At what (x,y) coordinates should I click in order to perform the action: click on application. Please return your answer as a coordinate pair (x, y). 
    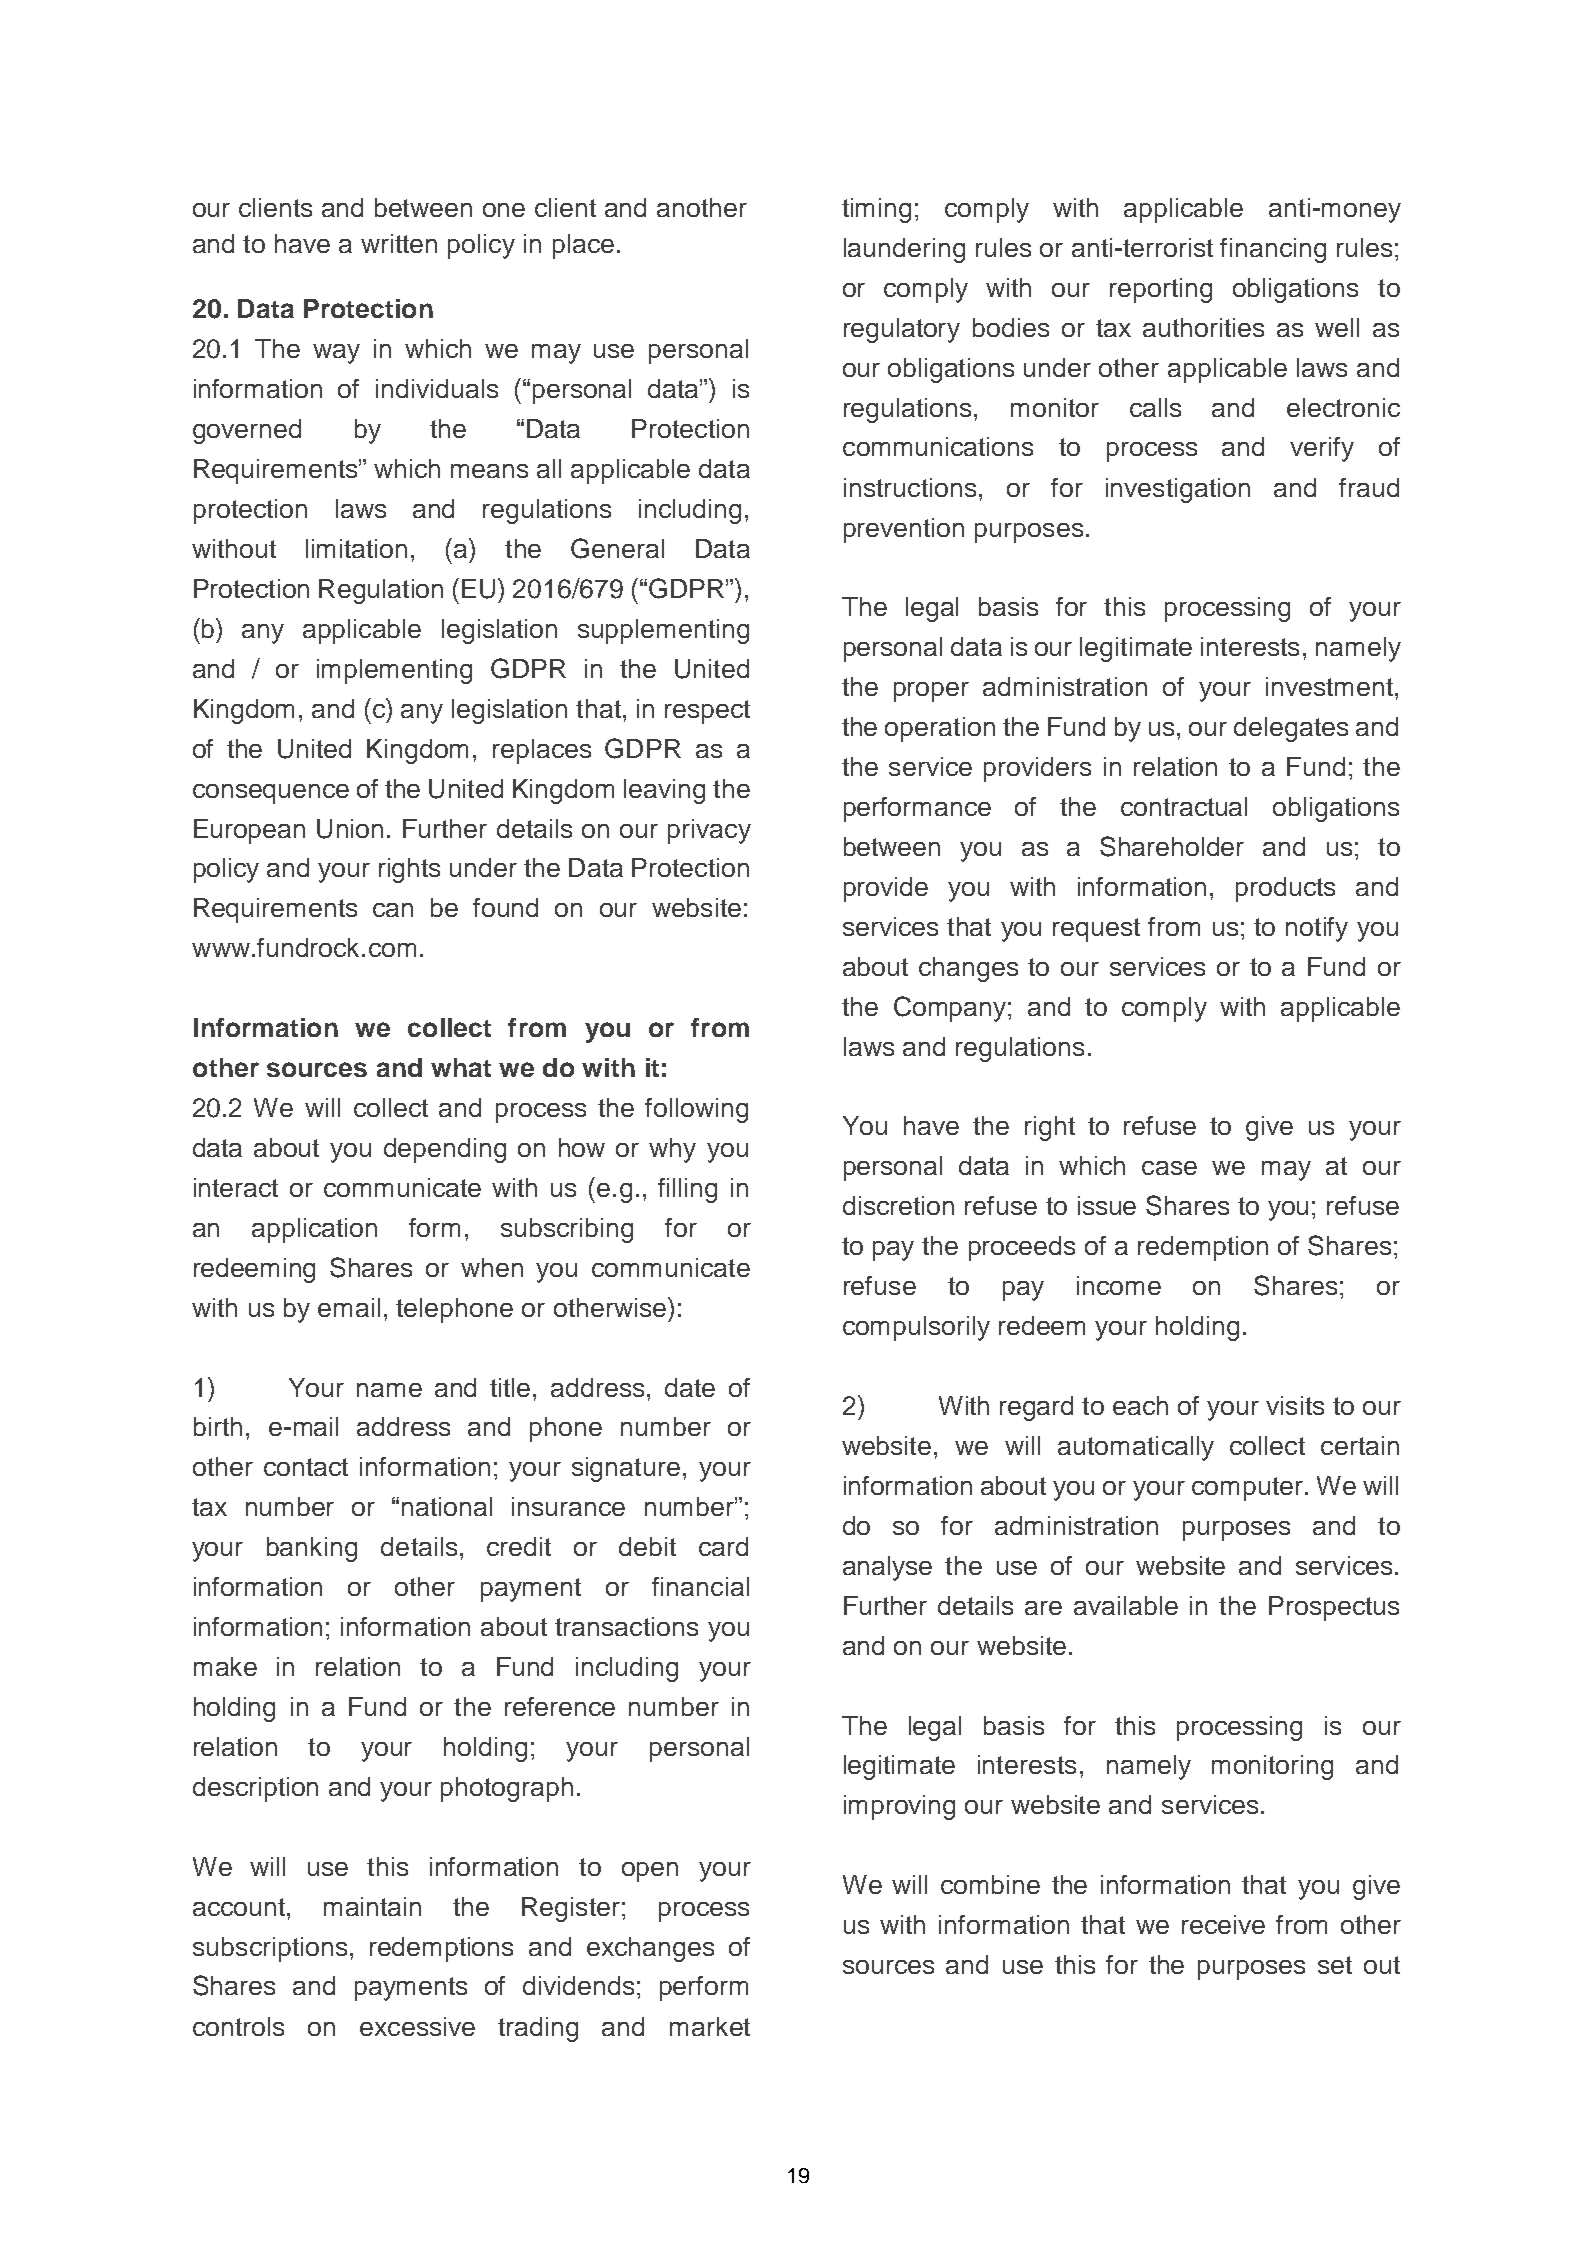
    Looking at the image, I should click on (314, 1230).
